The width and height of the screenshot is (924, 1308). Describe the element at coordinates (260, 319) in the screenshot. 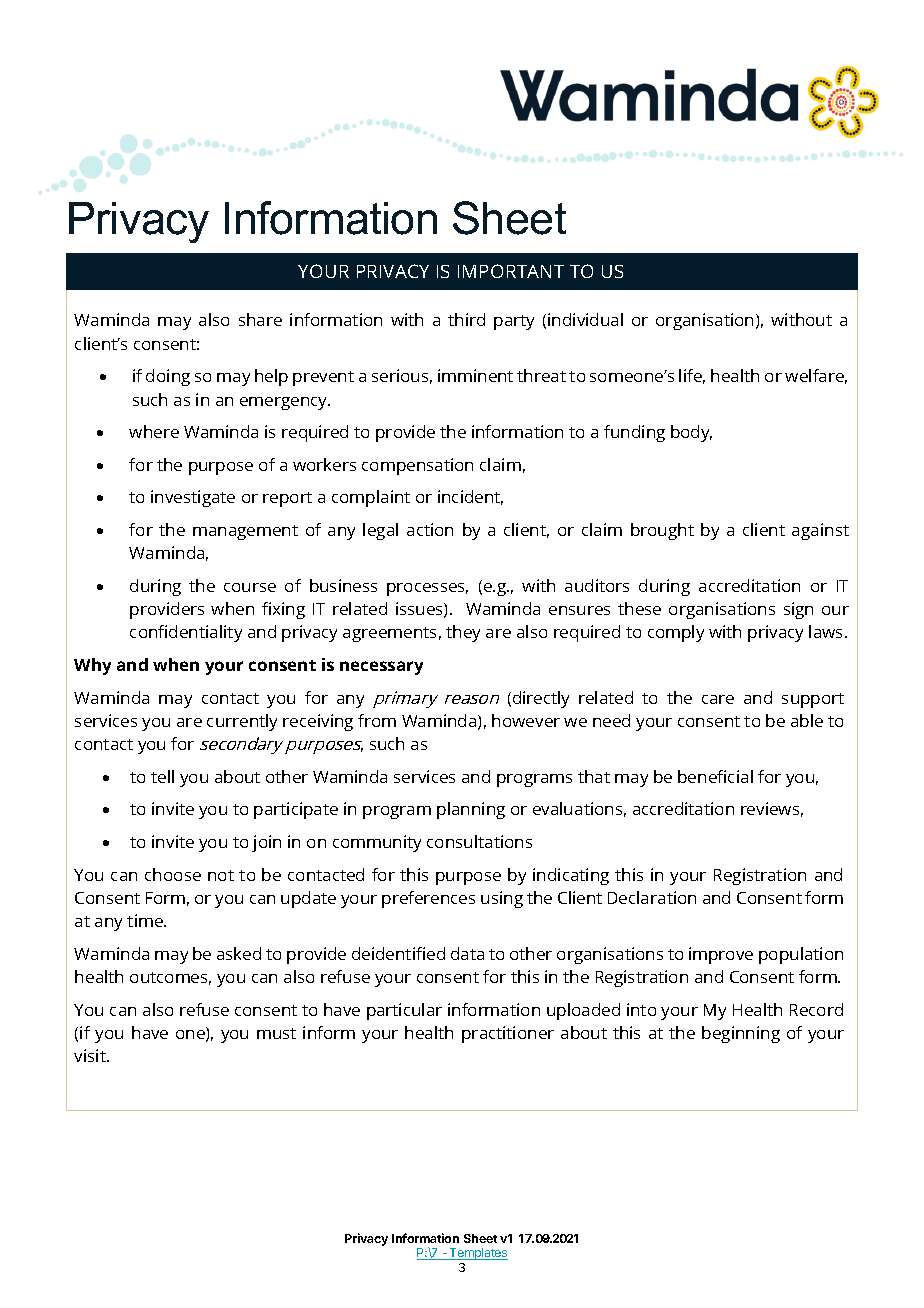

I see `share` at that location.
